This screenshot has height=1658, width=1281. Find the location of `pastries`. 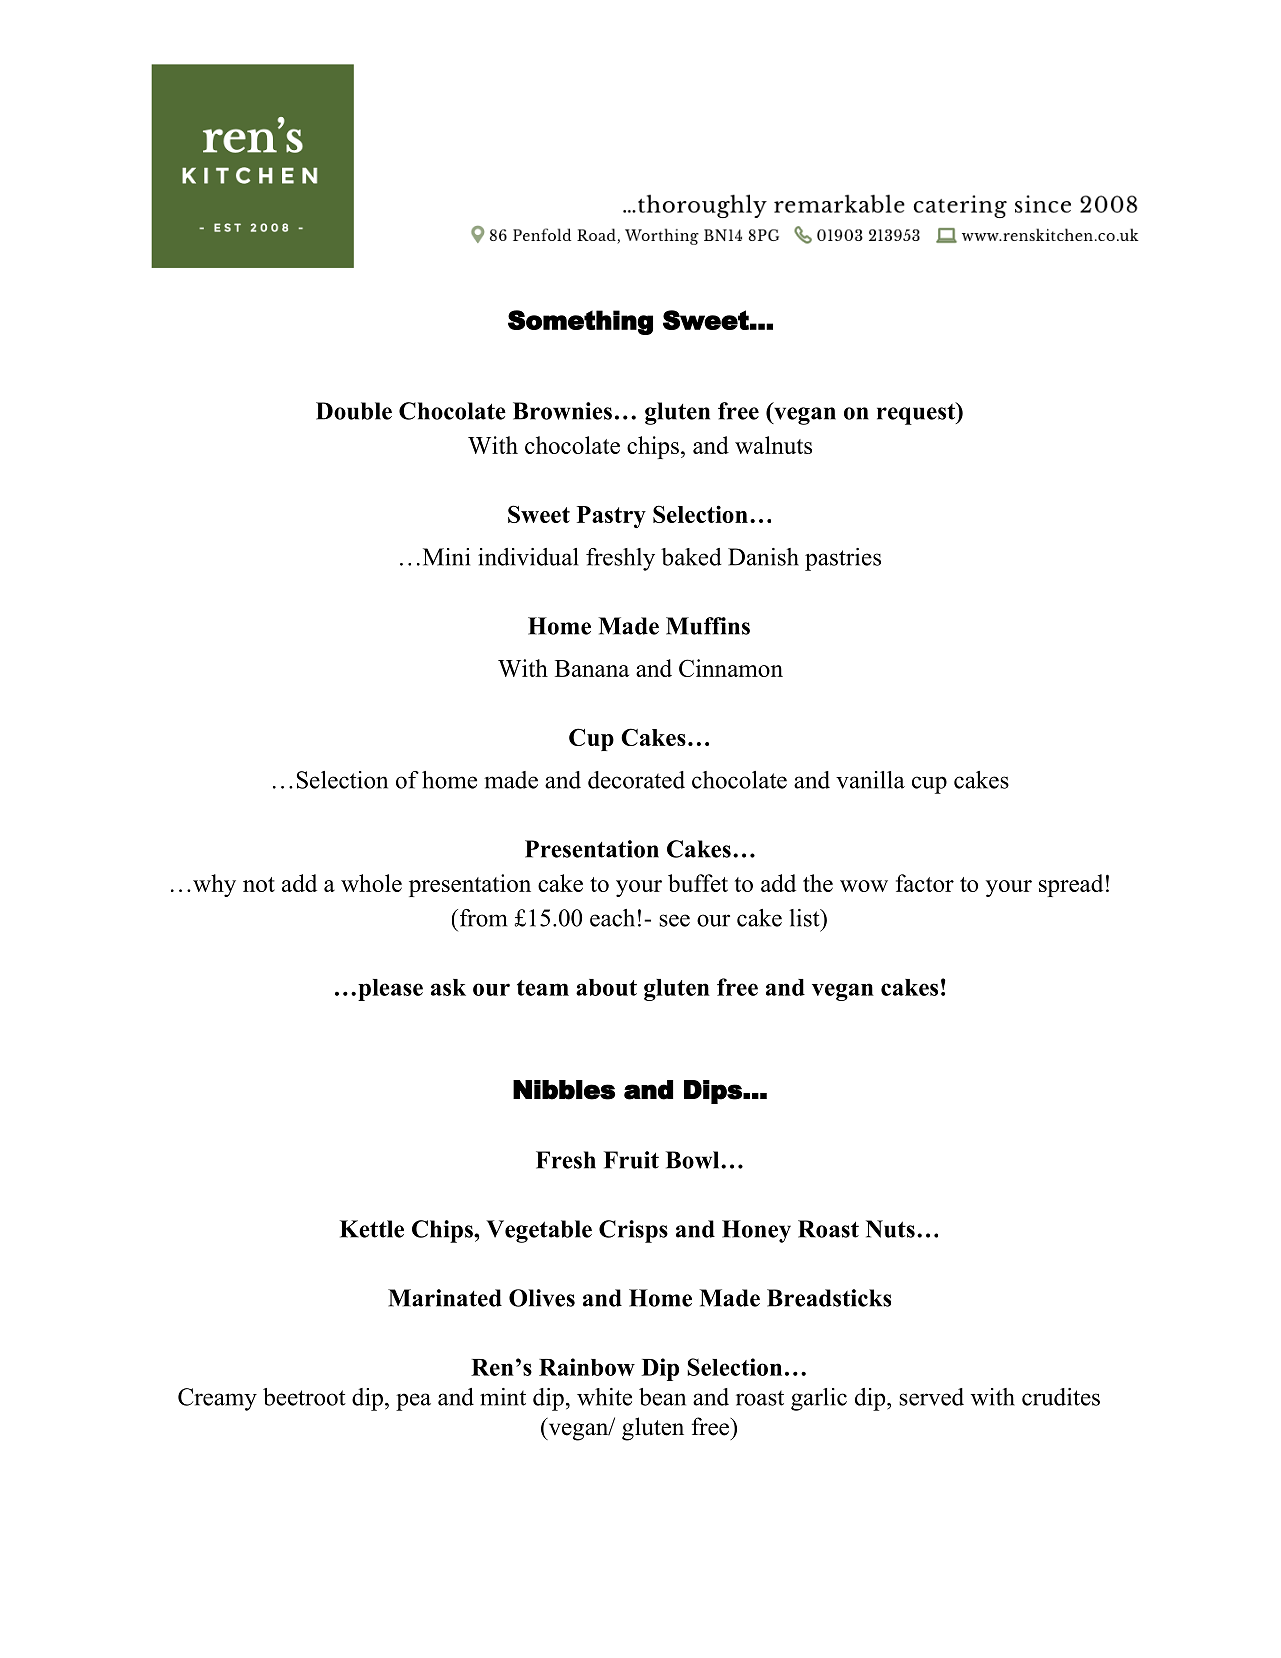

pastries is located at coordinates (843, 559).
